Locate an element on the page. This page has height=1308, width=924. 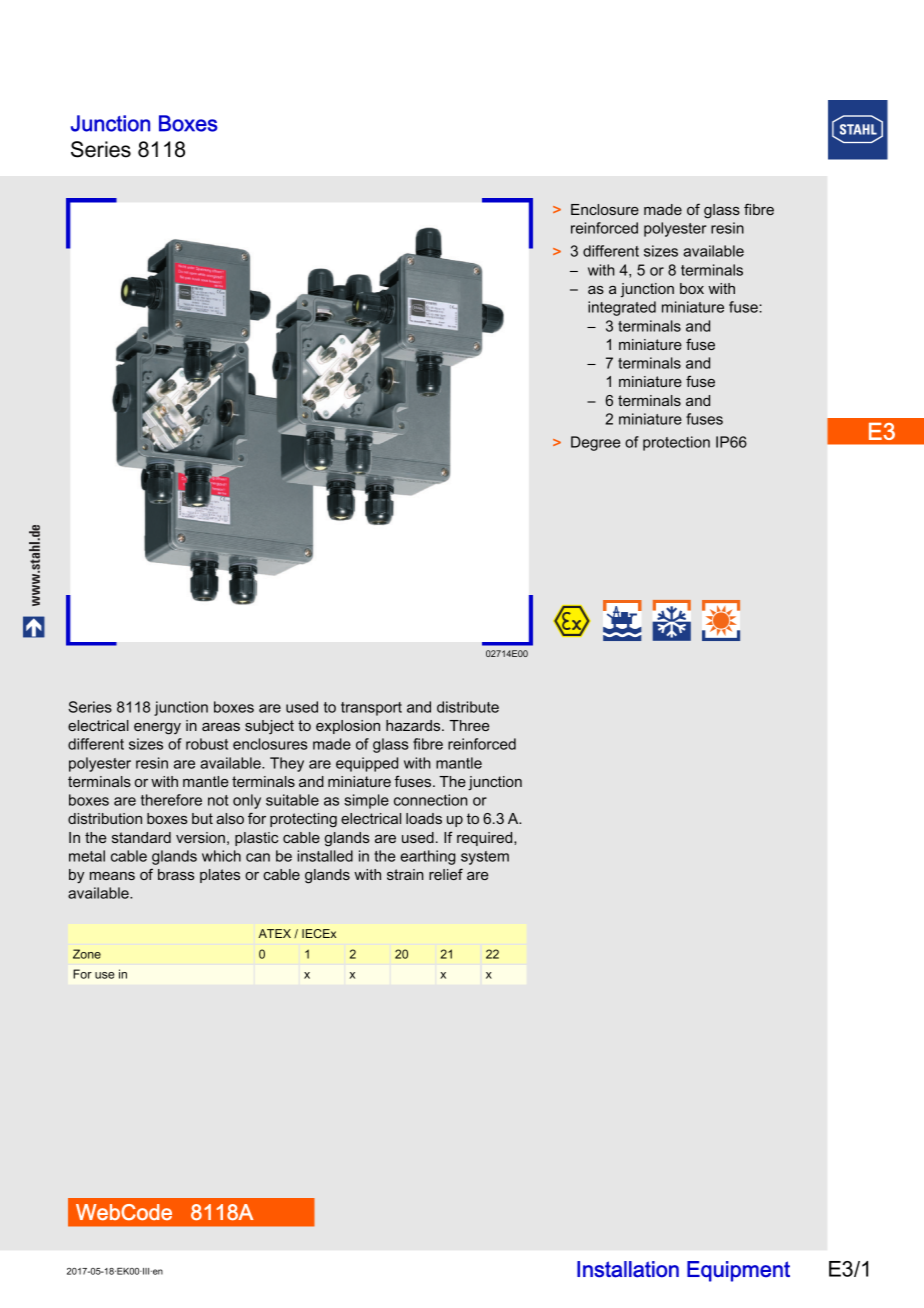
Degree is located at coordinates (595, 443).
